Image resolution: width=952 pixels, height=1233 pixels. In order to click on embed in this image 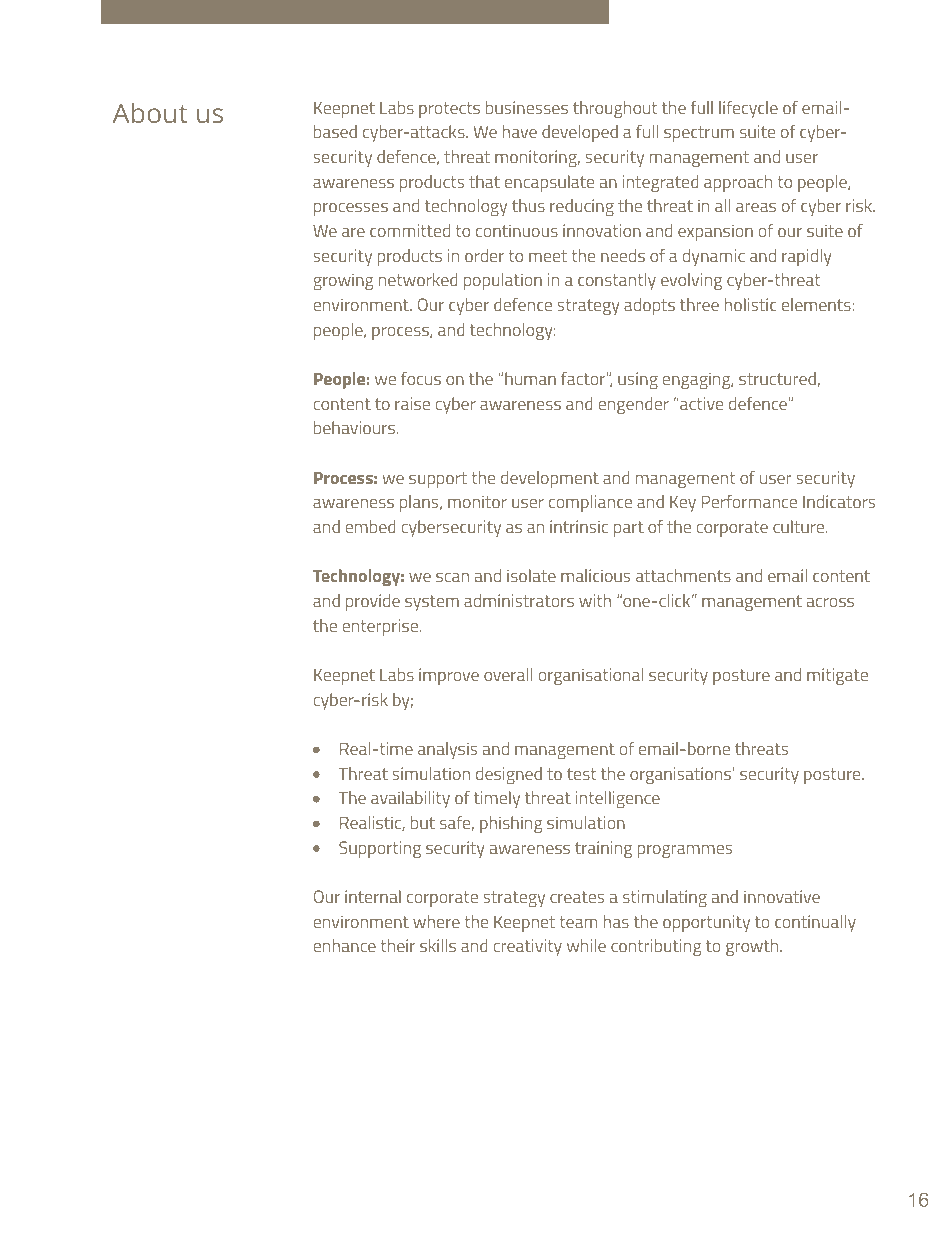, I will do `click(370, 526)`.
